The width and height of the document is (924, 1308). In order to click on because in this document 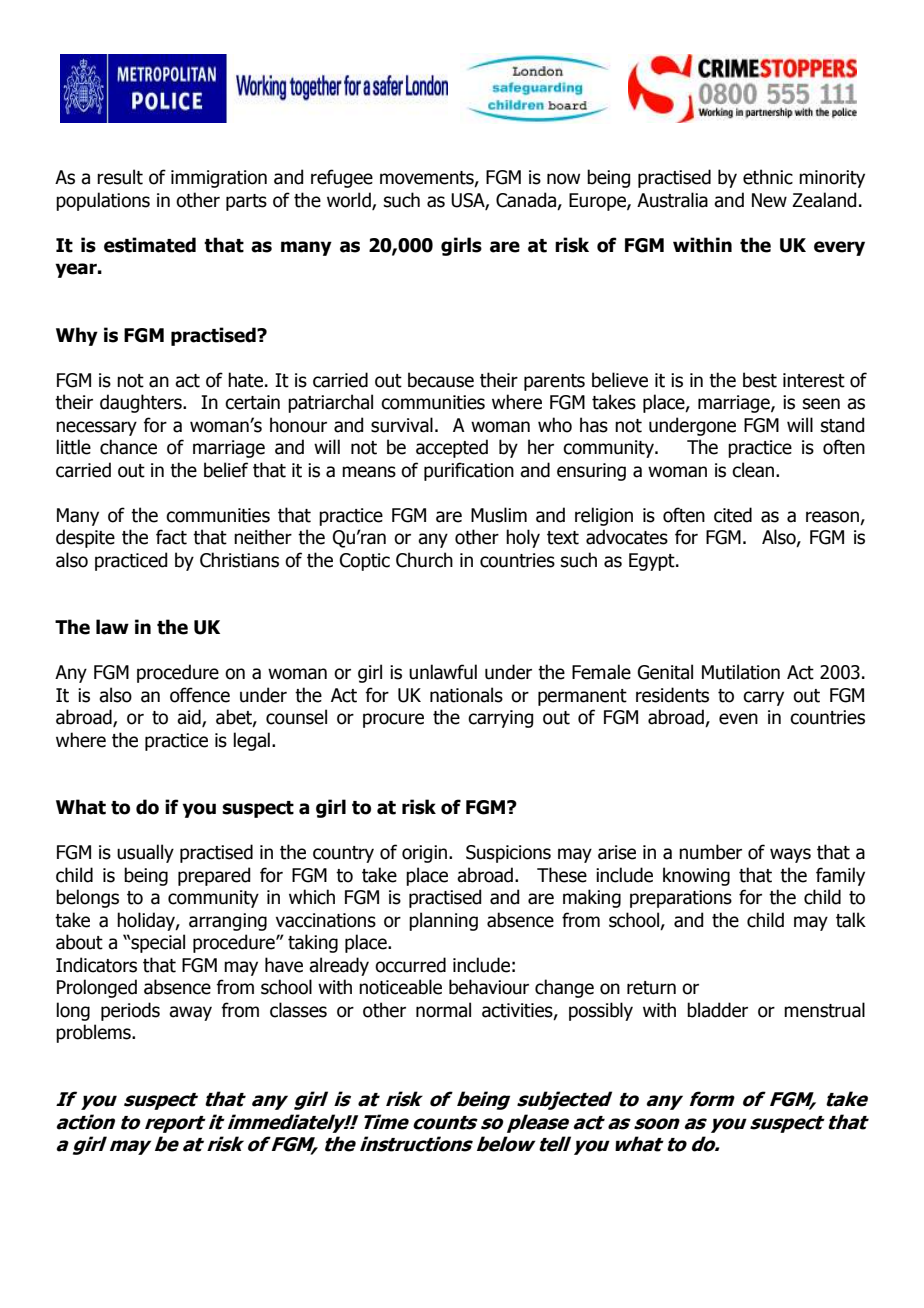, I will do `click(441, 380)`.
